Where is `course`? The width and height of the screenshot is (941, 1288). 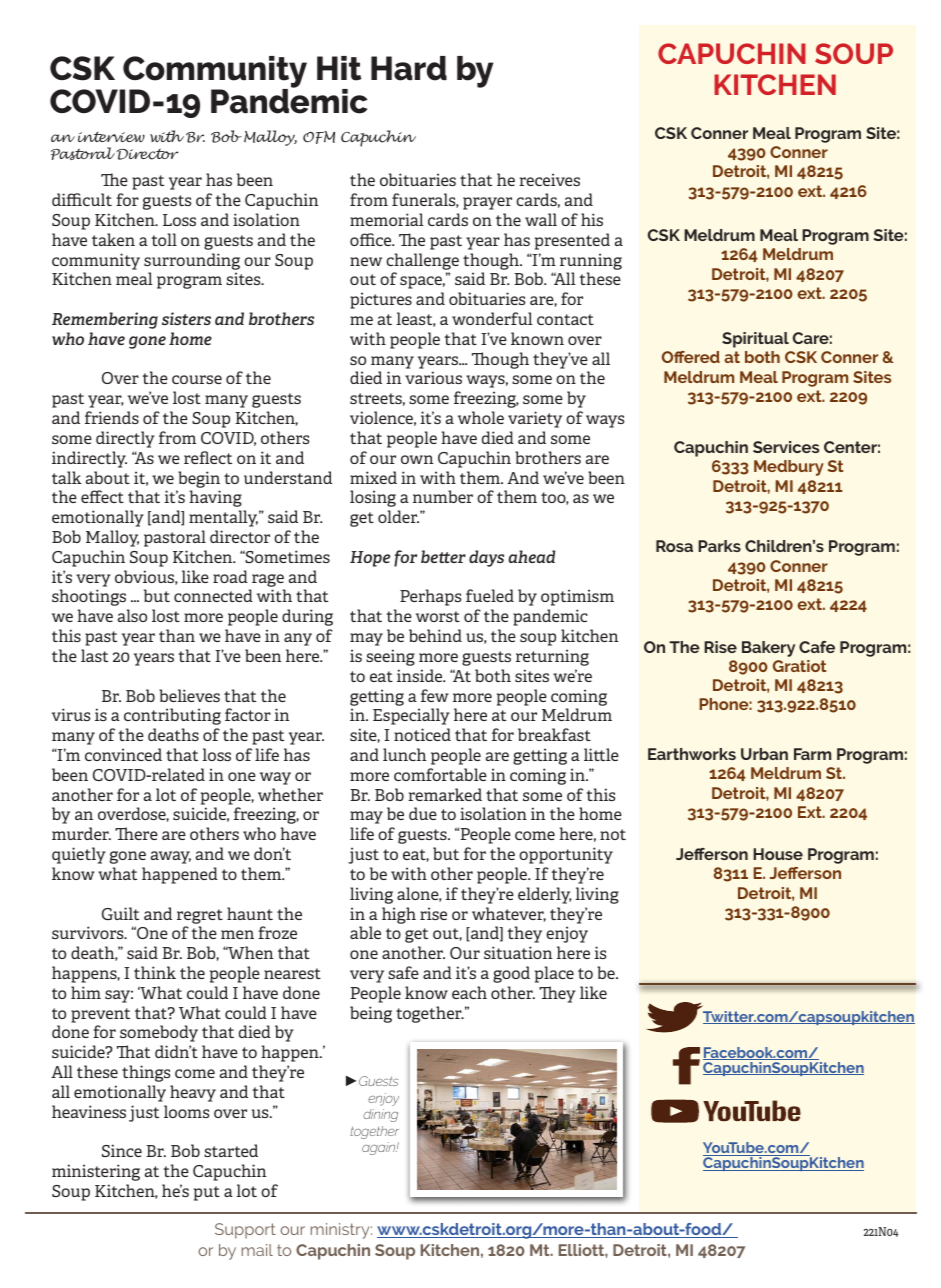
course is located at coordinates (197, 379).
